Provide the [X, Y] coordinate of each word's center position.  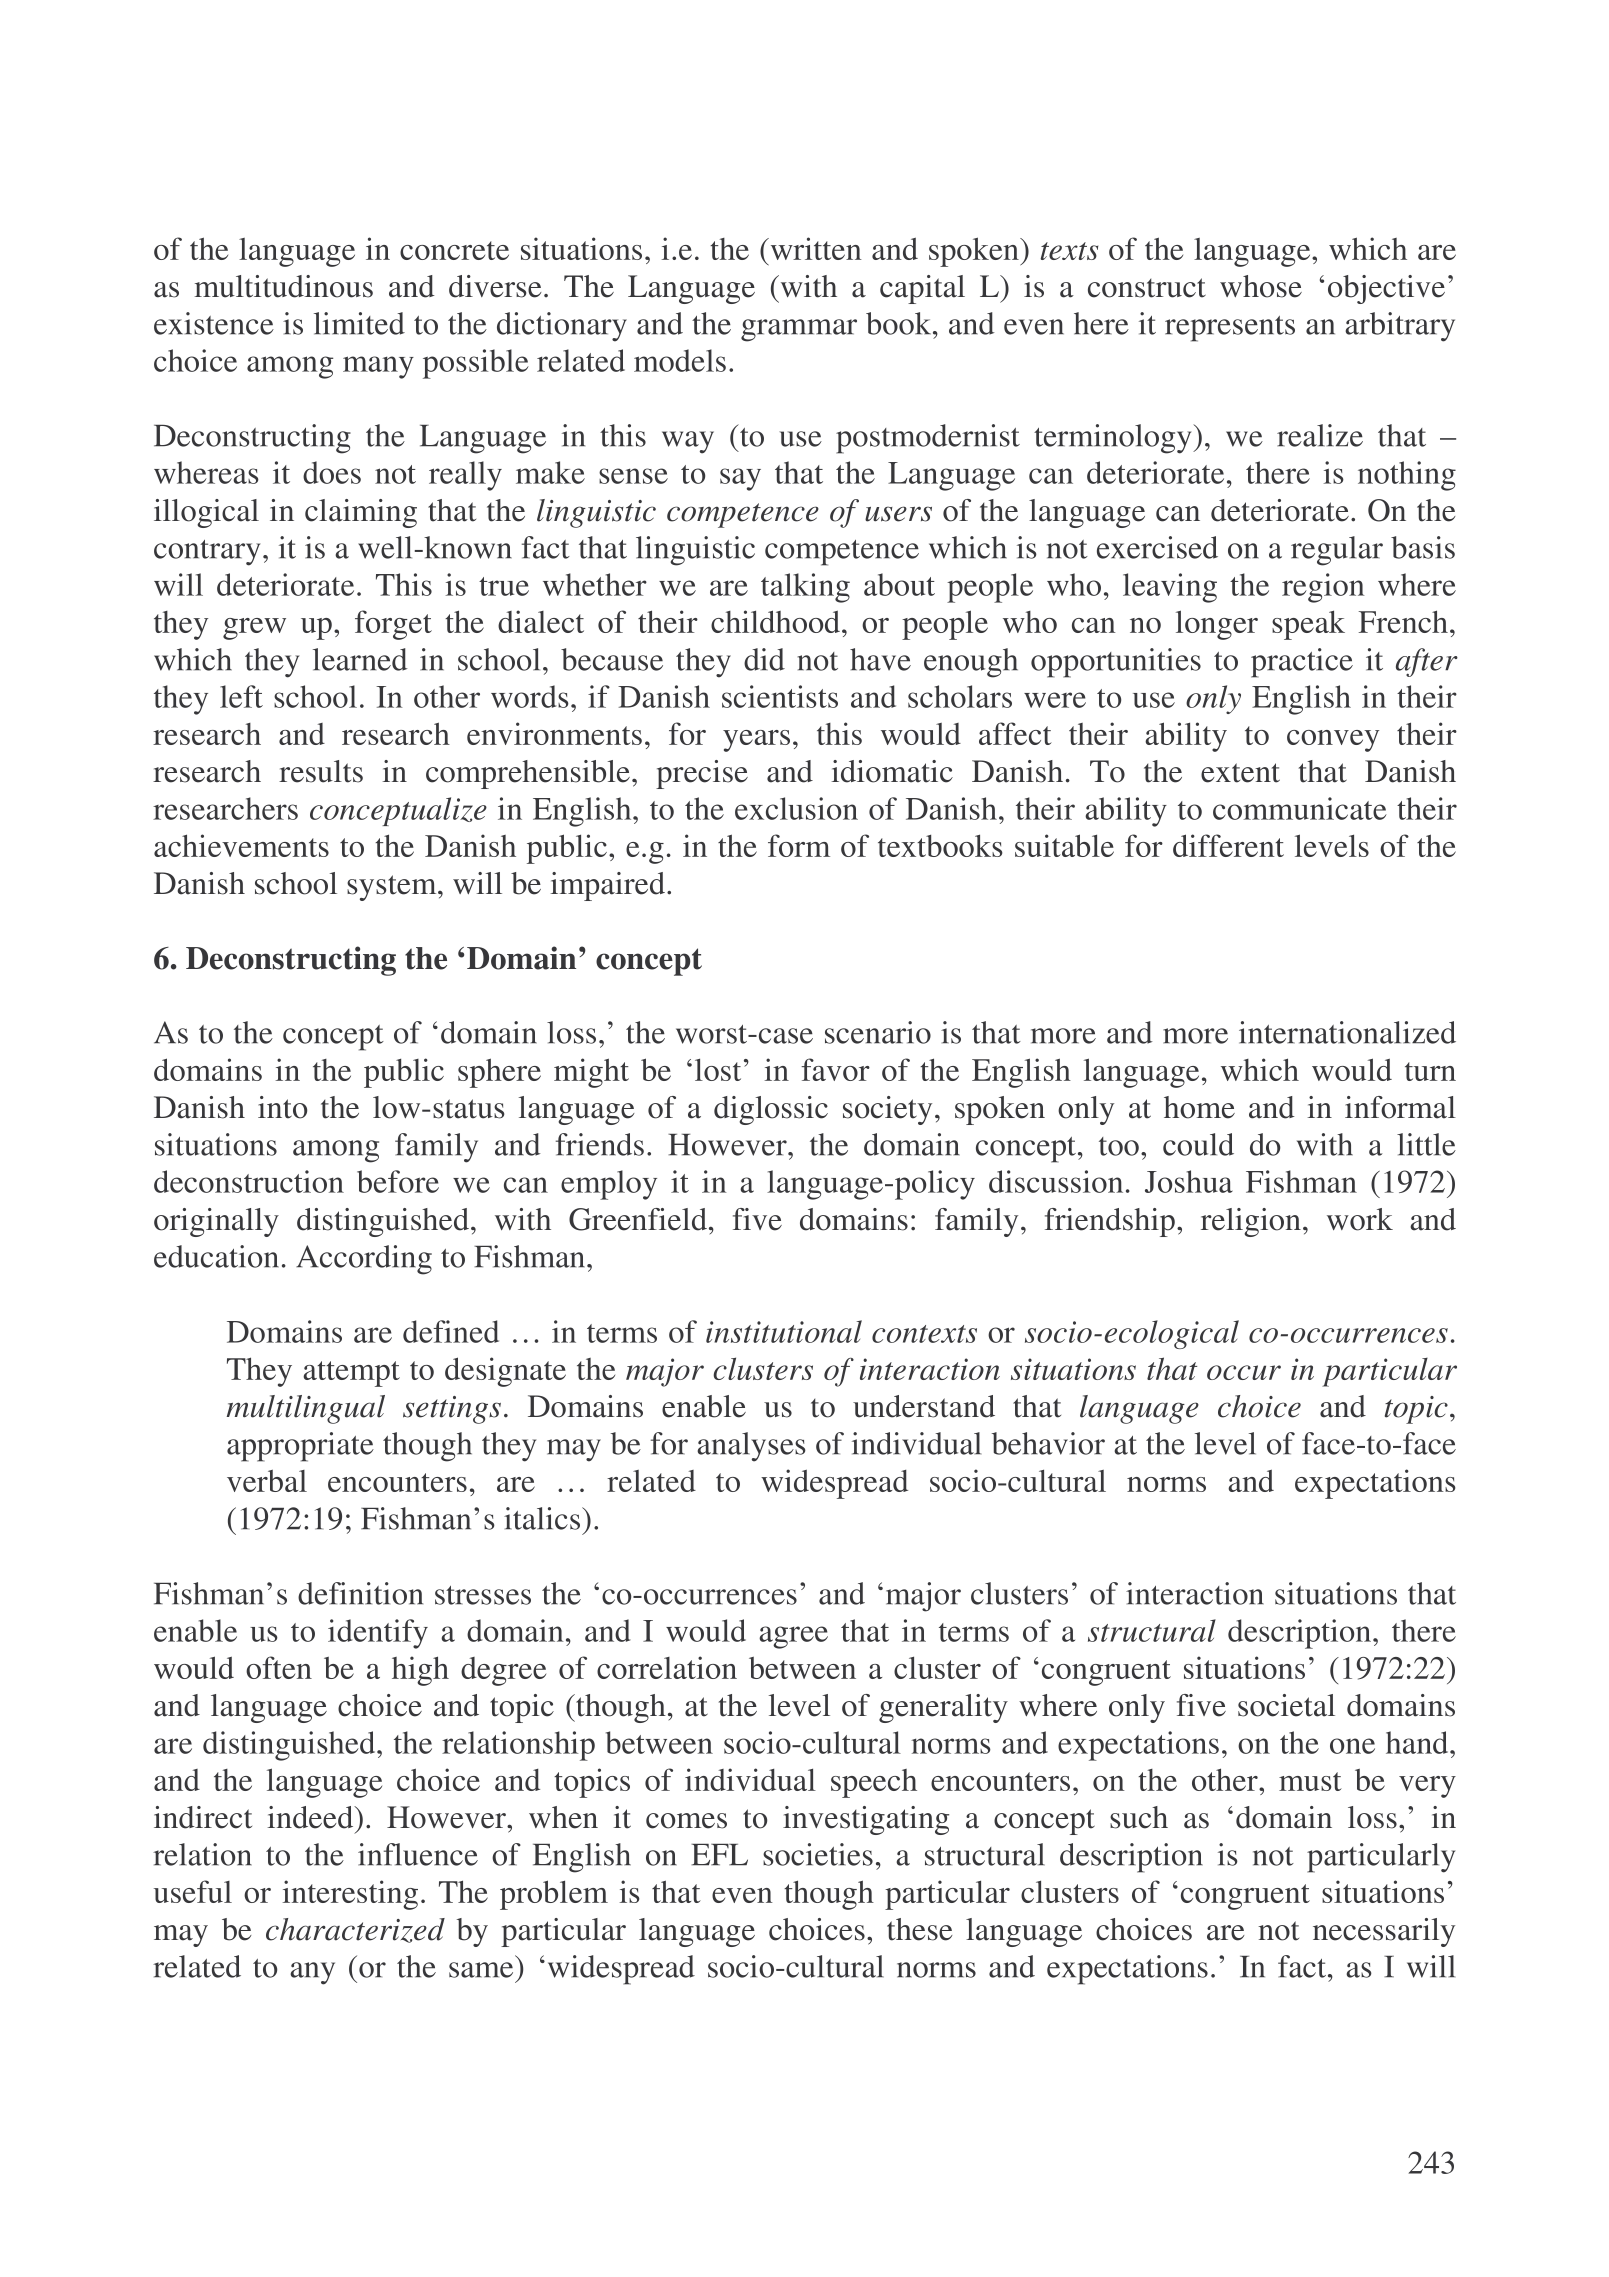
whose [1261, 286]
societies [818, 1854]
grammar [799, 330]
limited [359, 323]
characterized [355, 1930]
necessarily [1384, 1932]
